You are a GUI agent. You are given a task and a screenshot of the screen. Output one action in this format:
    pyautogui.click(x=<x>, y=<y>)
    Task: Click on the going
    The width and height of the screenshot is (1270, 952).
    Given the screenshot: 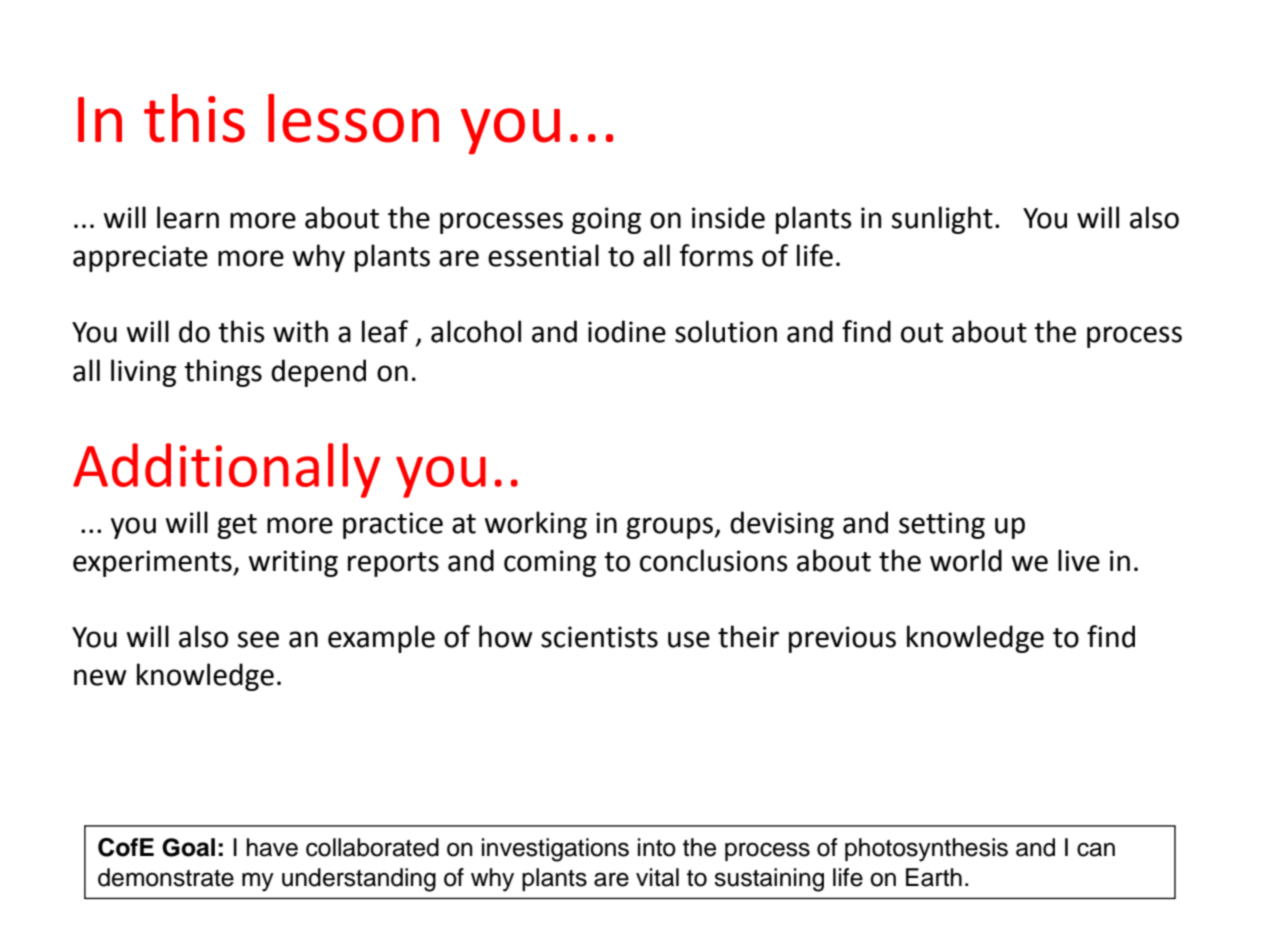 What is the action you would take?
    pyautogui.click(x=606, y=220)
